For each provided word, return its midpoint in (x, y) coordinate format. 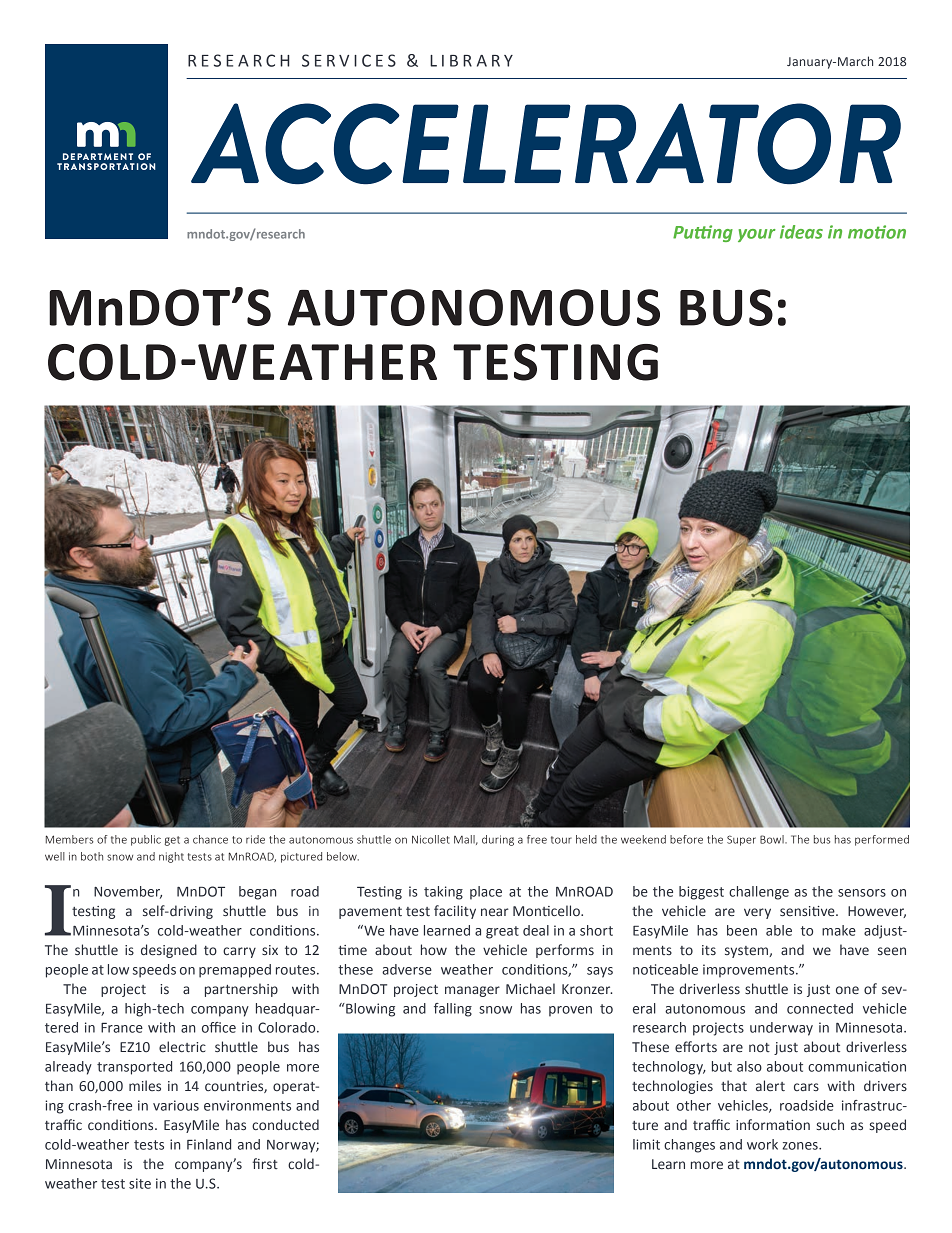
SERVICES (349, 60)
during (498, 840)
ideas (801, 232)
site (140, 1183)
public (146, 840)
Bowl (773, 839)
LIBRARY (471, 61)
